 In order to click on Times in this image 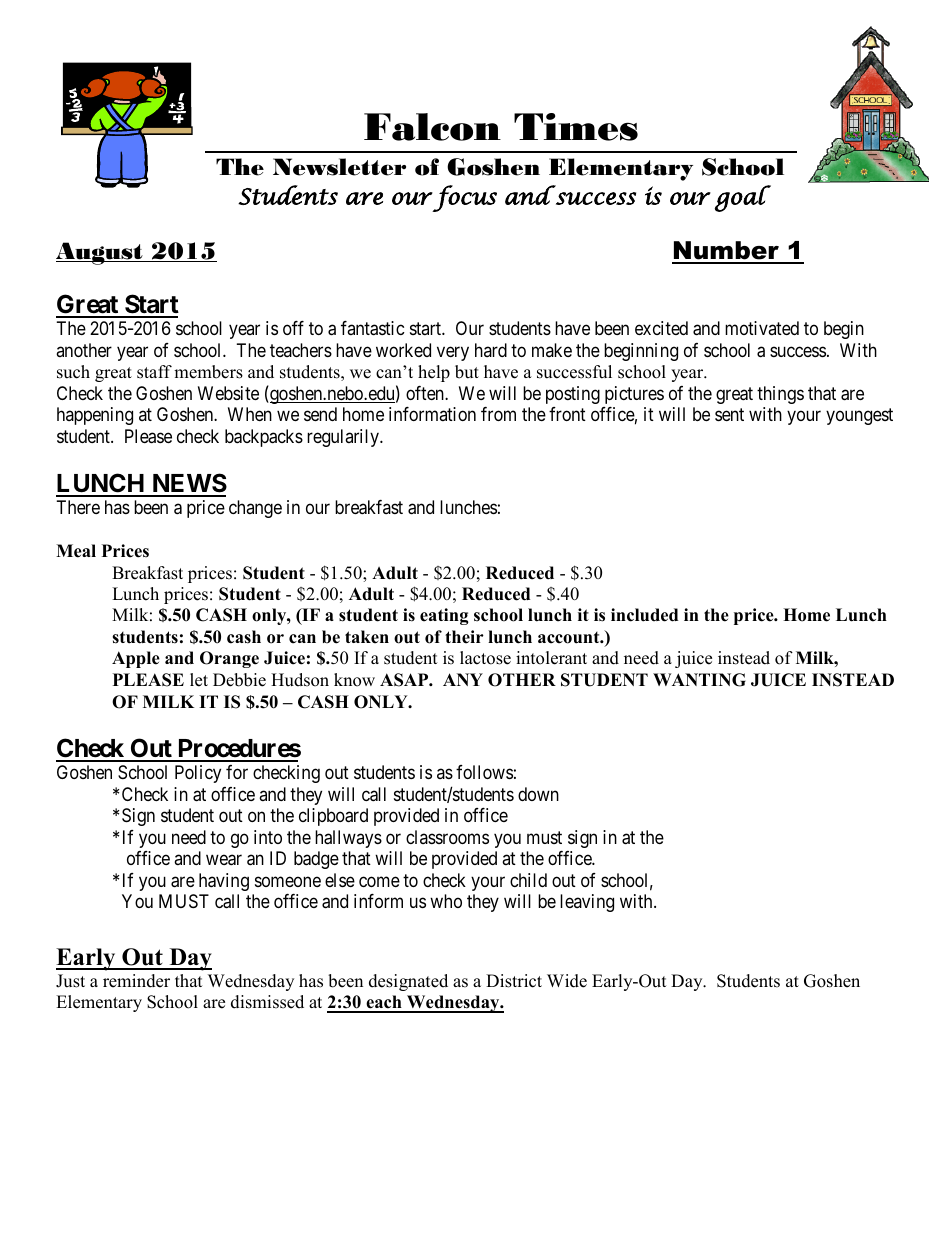, I will do `click(576, 127)`.
